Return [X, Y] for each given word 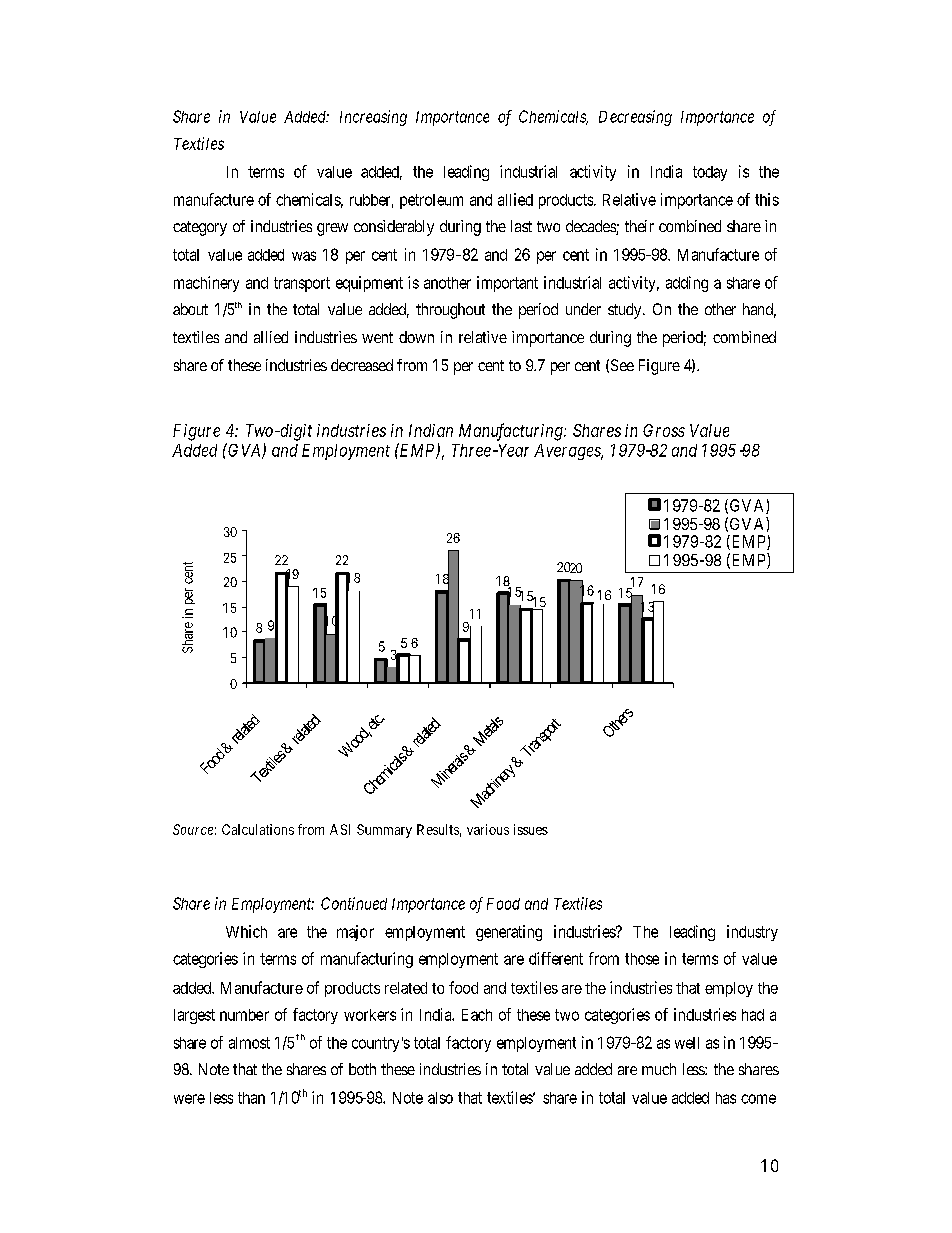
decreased [362, 365]
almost [249, 1043]
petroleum [431, 201]
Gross [664, 430]
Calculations [258, 829]
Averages [568, 452]
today [710, 173]
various [488, 829]
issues [531, 829]
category [200, 228]
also [440, 1098]
